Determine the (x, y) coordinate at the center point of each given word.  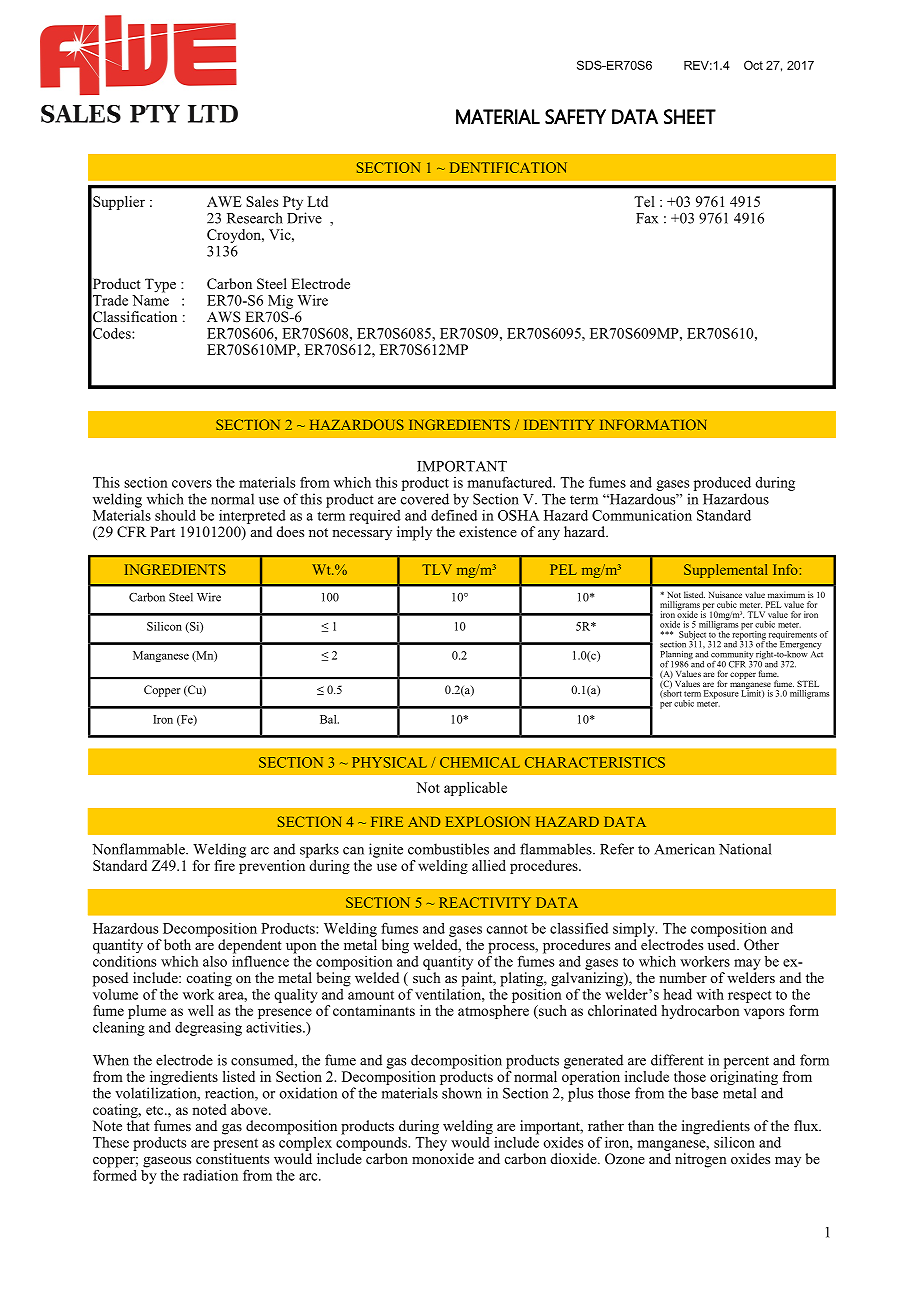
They (431, 1142)
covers (192, 484)
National (745, 849)
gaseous (167, 1162)
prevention (273, 865)
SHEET (690, 116)
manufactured (511, 482)
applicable (475, 789)
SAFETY (575, 116)
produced (722, 484)
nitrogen (701, 1160)
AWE (224, 201)
